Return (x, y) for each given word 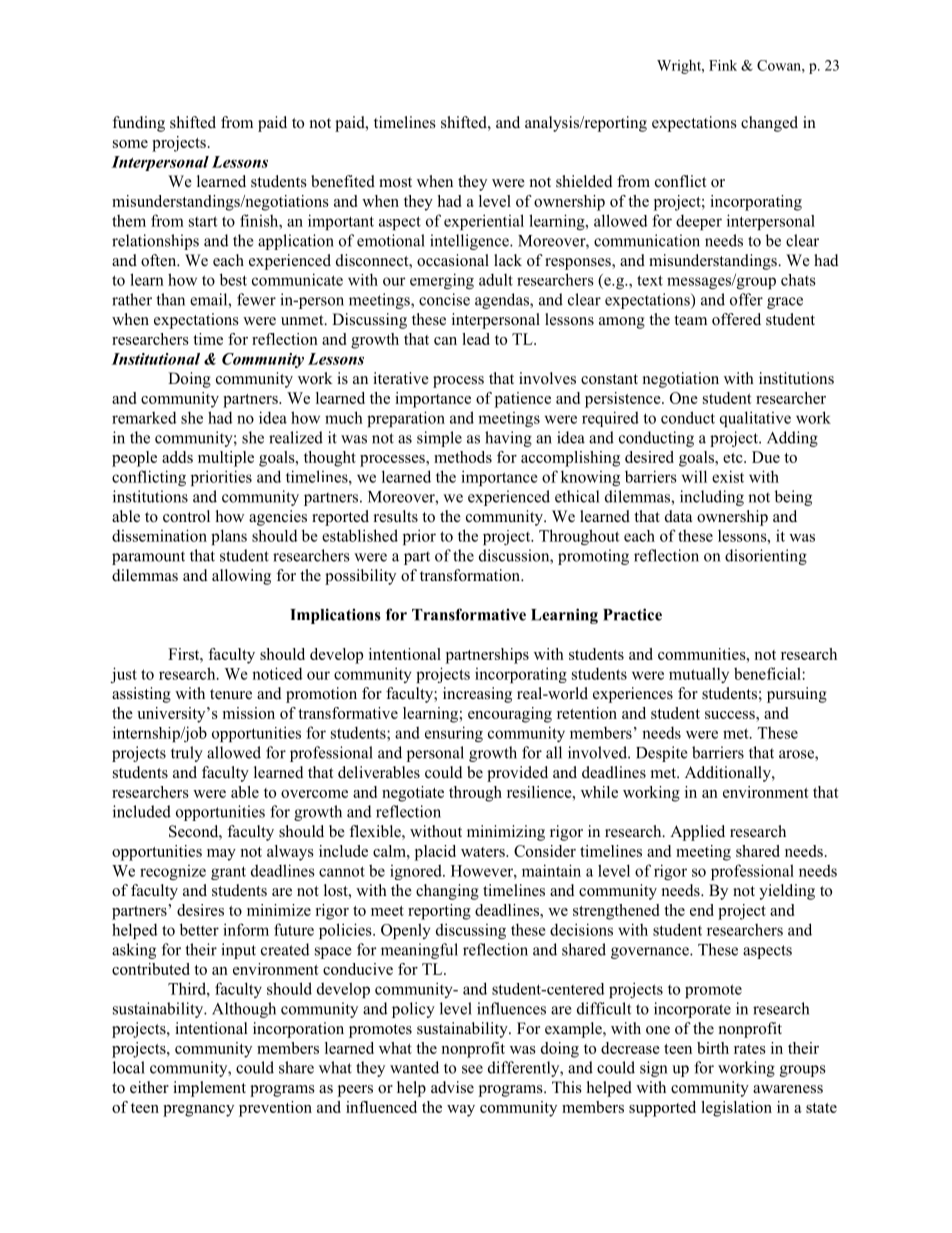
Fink (723, 65)
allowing (241, 577)
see (472, 1069)
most (395, 182)
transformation (471, 575)
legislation (736, 1109)
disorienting (766, 557)
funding (138, 124)
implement (209, 1089)
